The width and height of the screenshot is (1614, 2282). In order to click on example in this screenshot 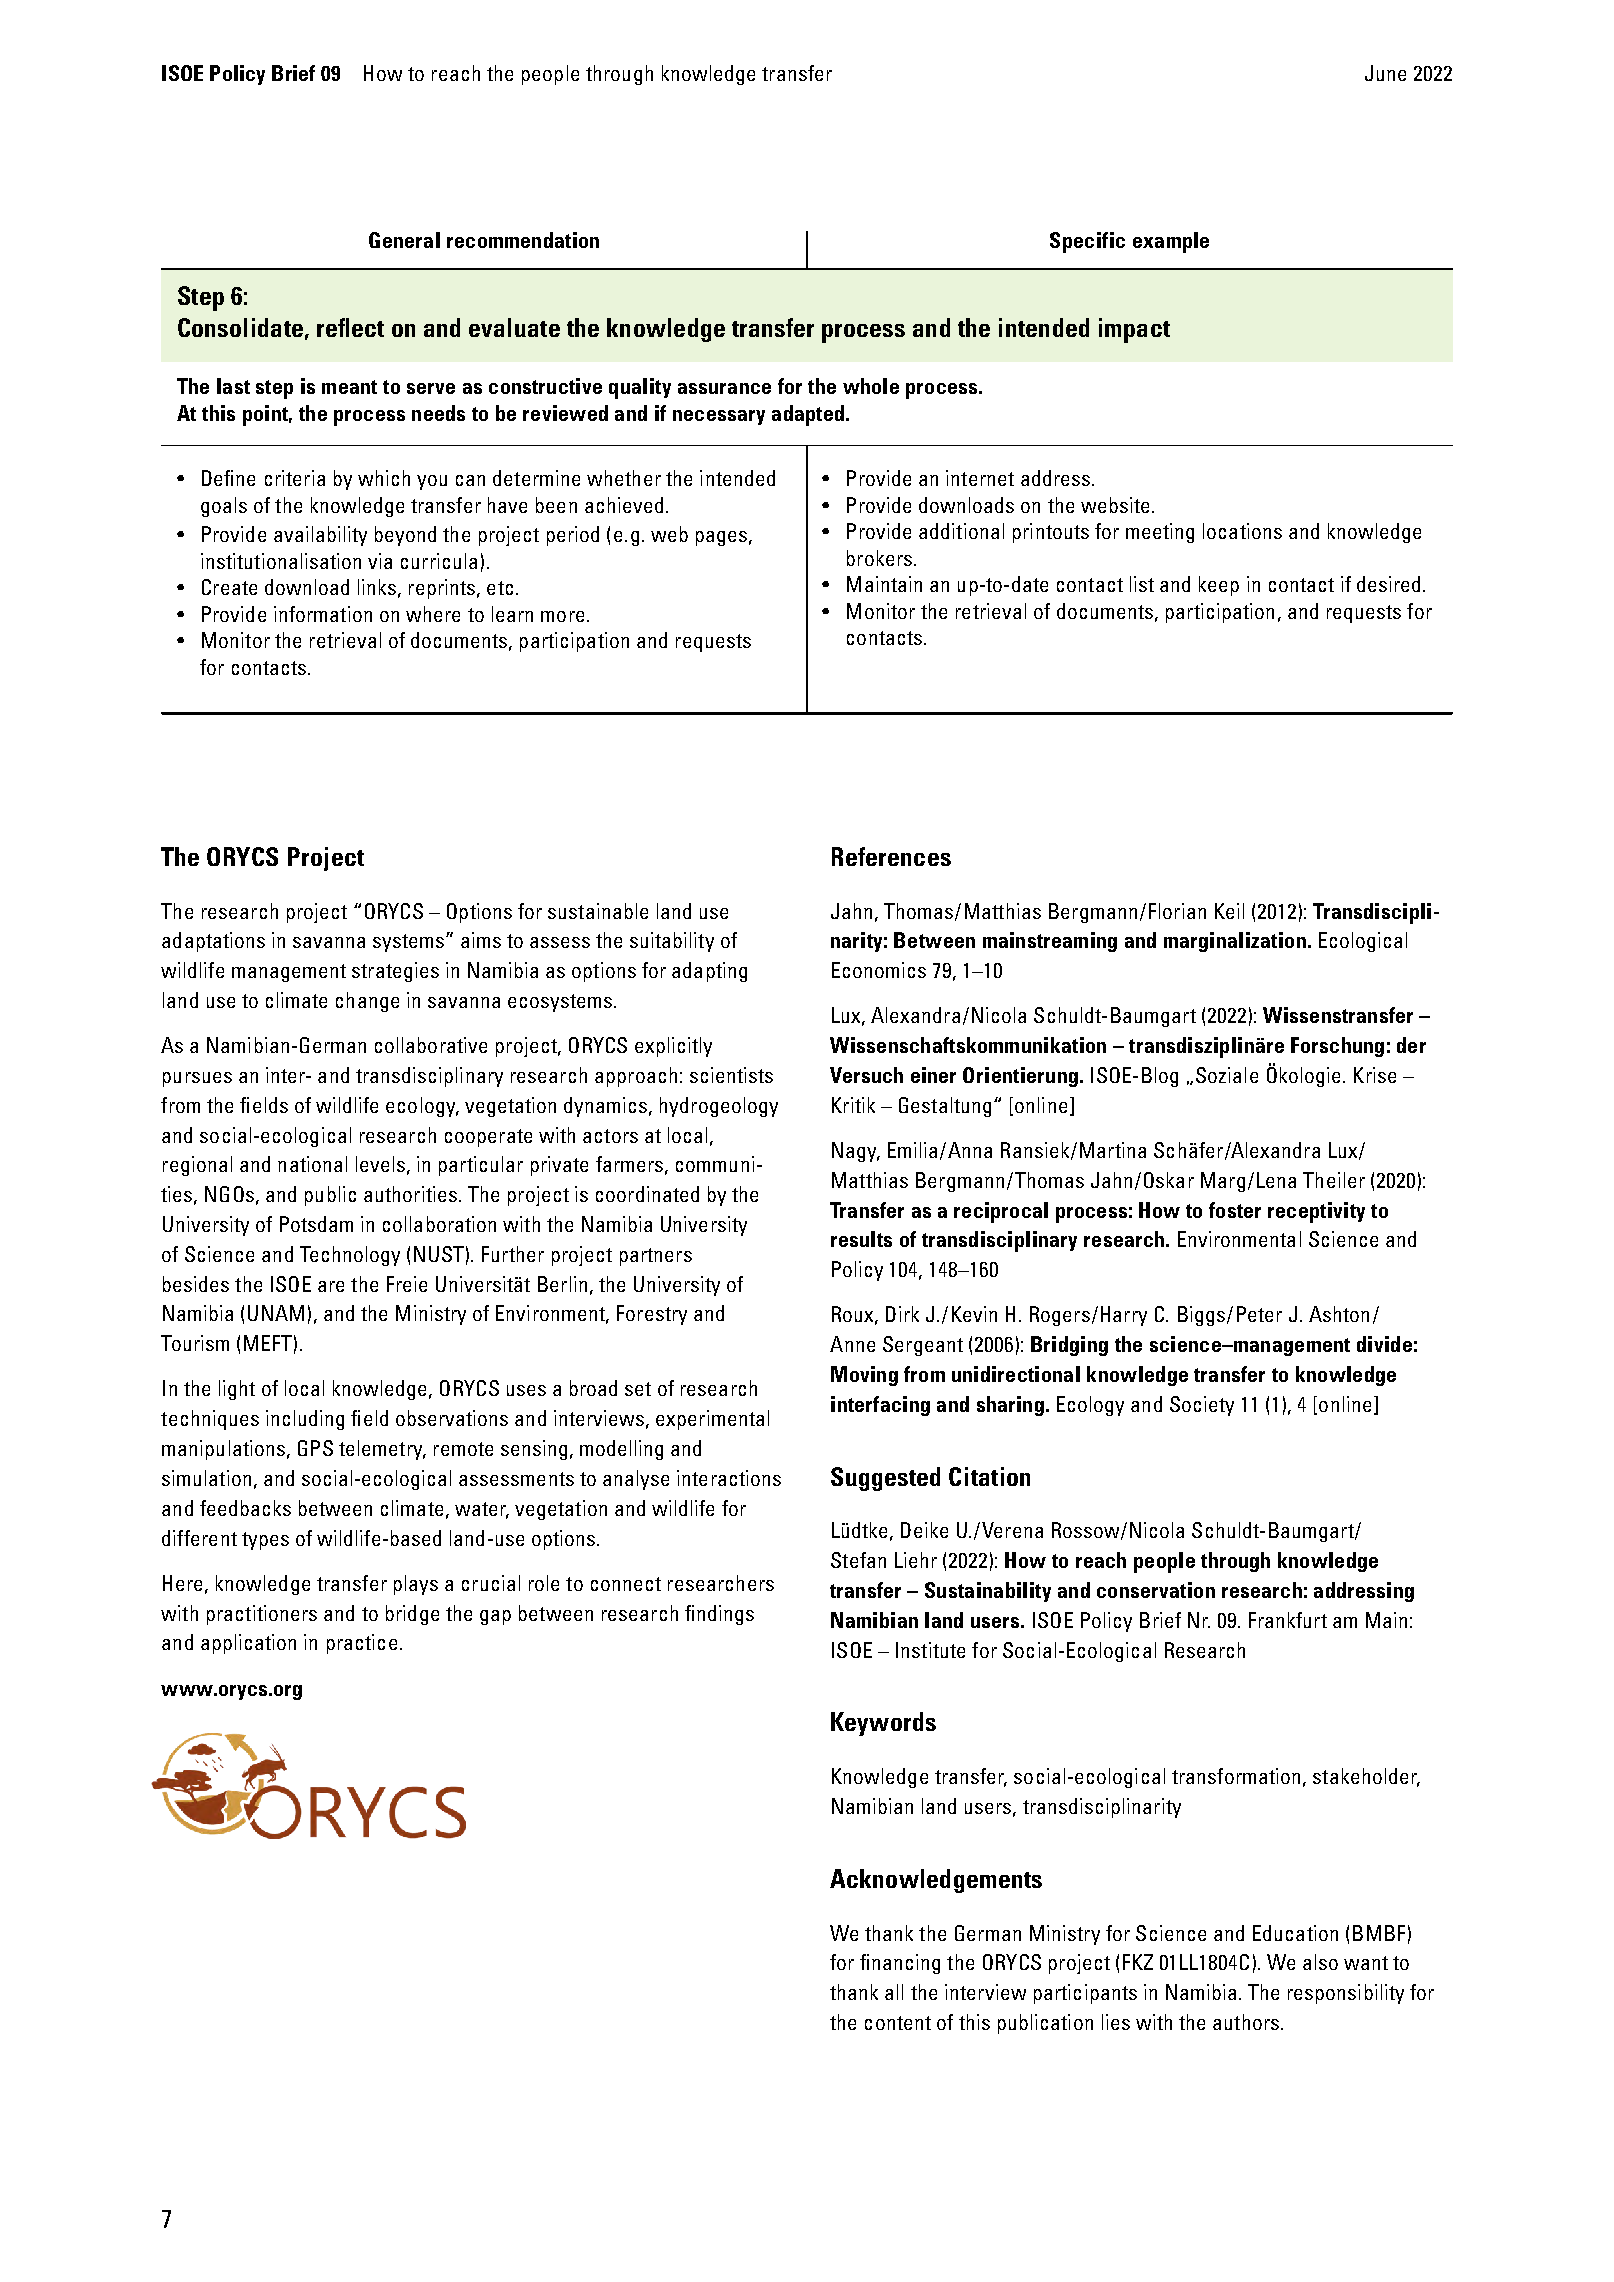, I will do `click(1171, 242)`.
